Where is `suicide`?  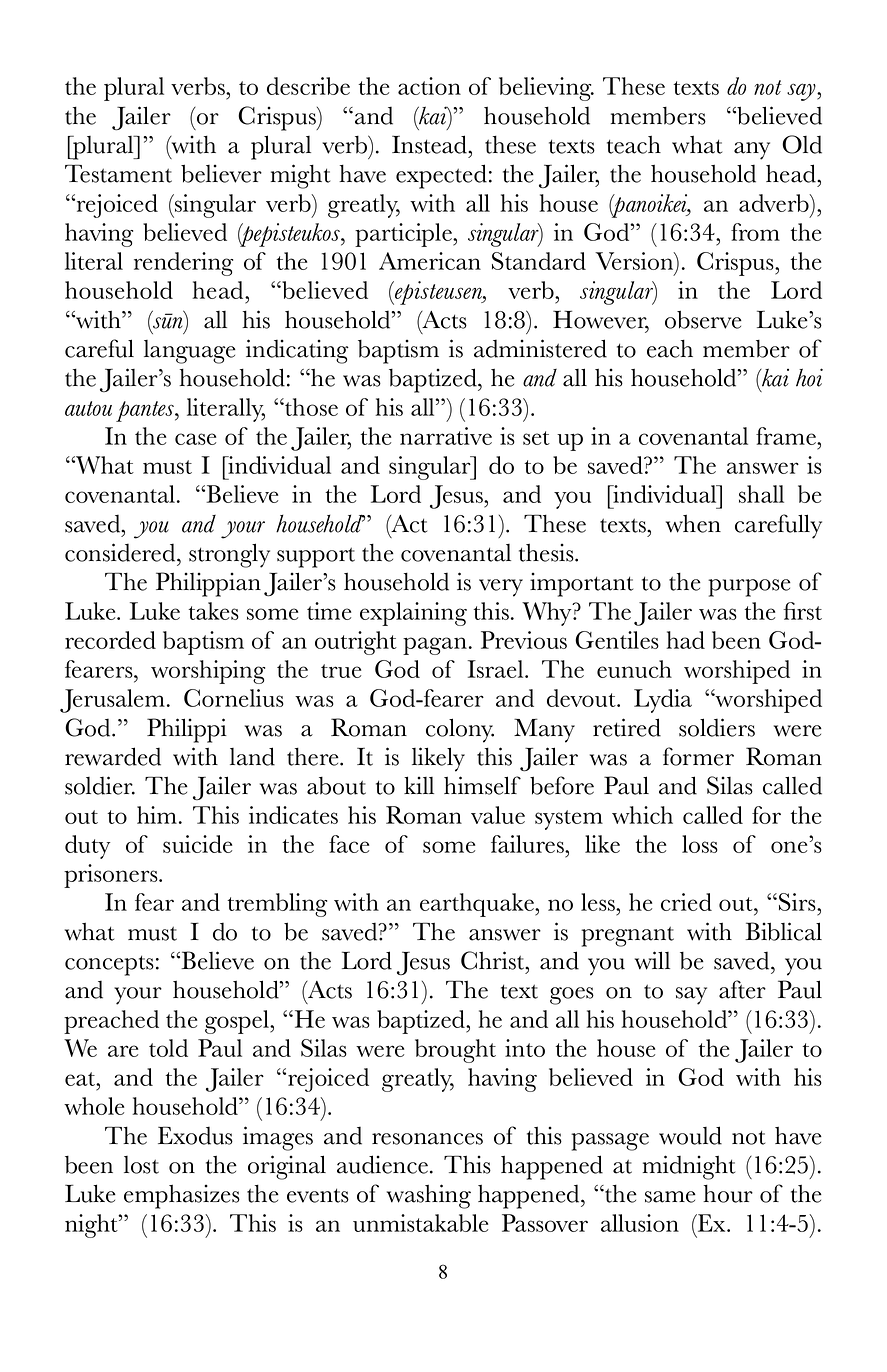
suicide is located at coordinates (197, 844).
